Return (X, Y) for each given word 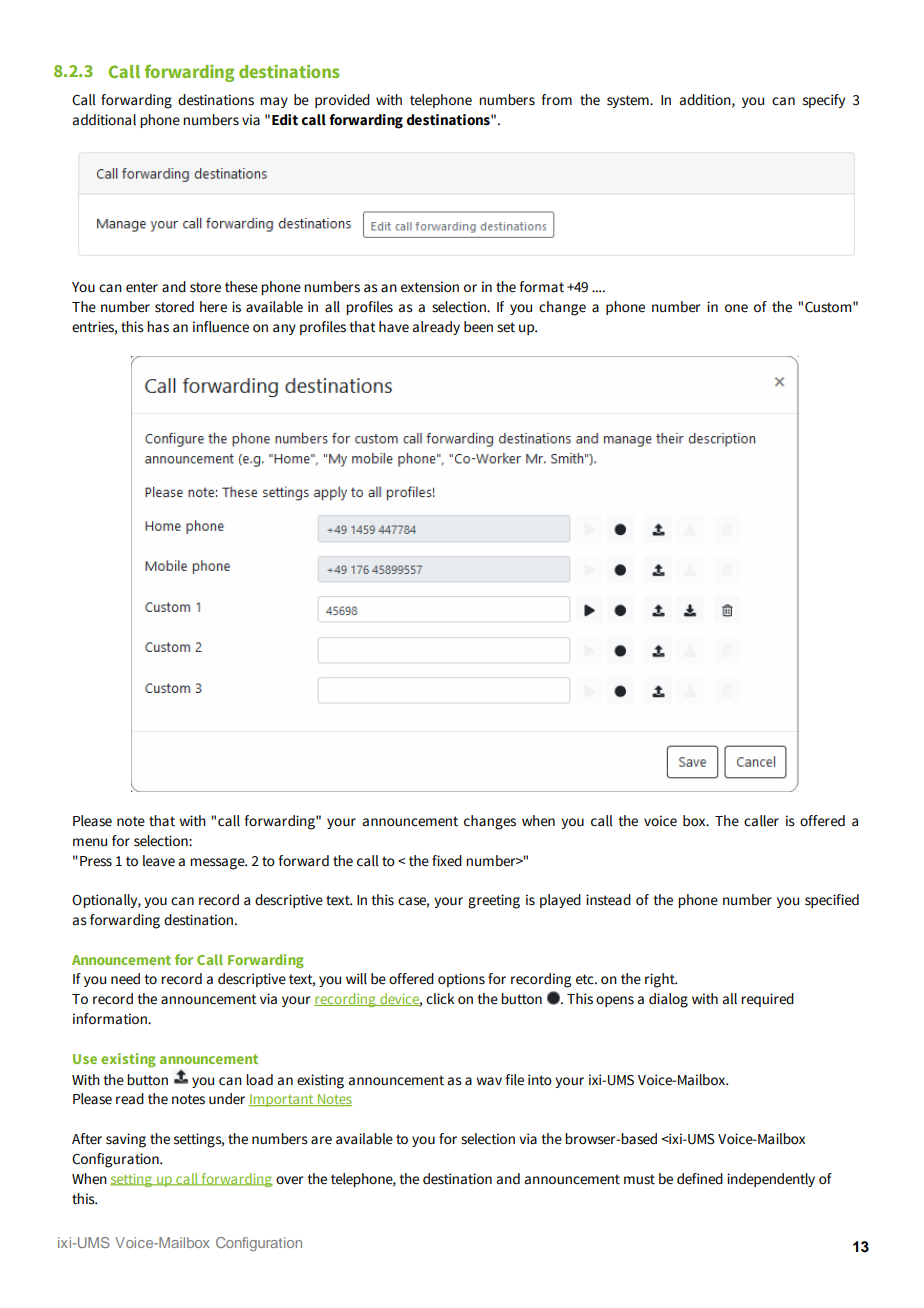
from (557, 99)
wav (489, 1081)
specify (824, 101)
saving (126, 1140)
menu (90, 842)
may (274, 102)
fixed (447, 861)
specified (832, 901)
